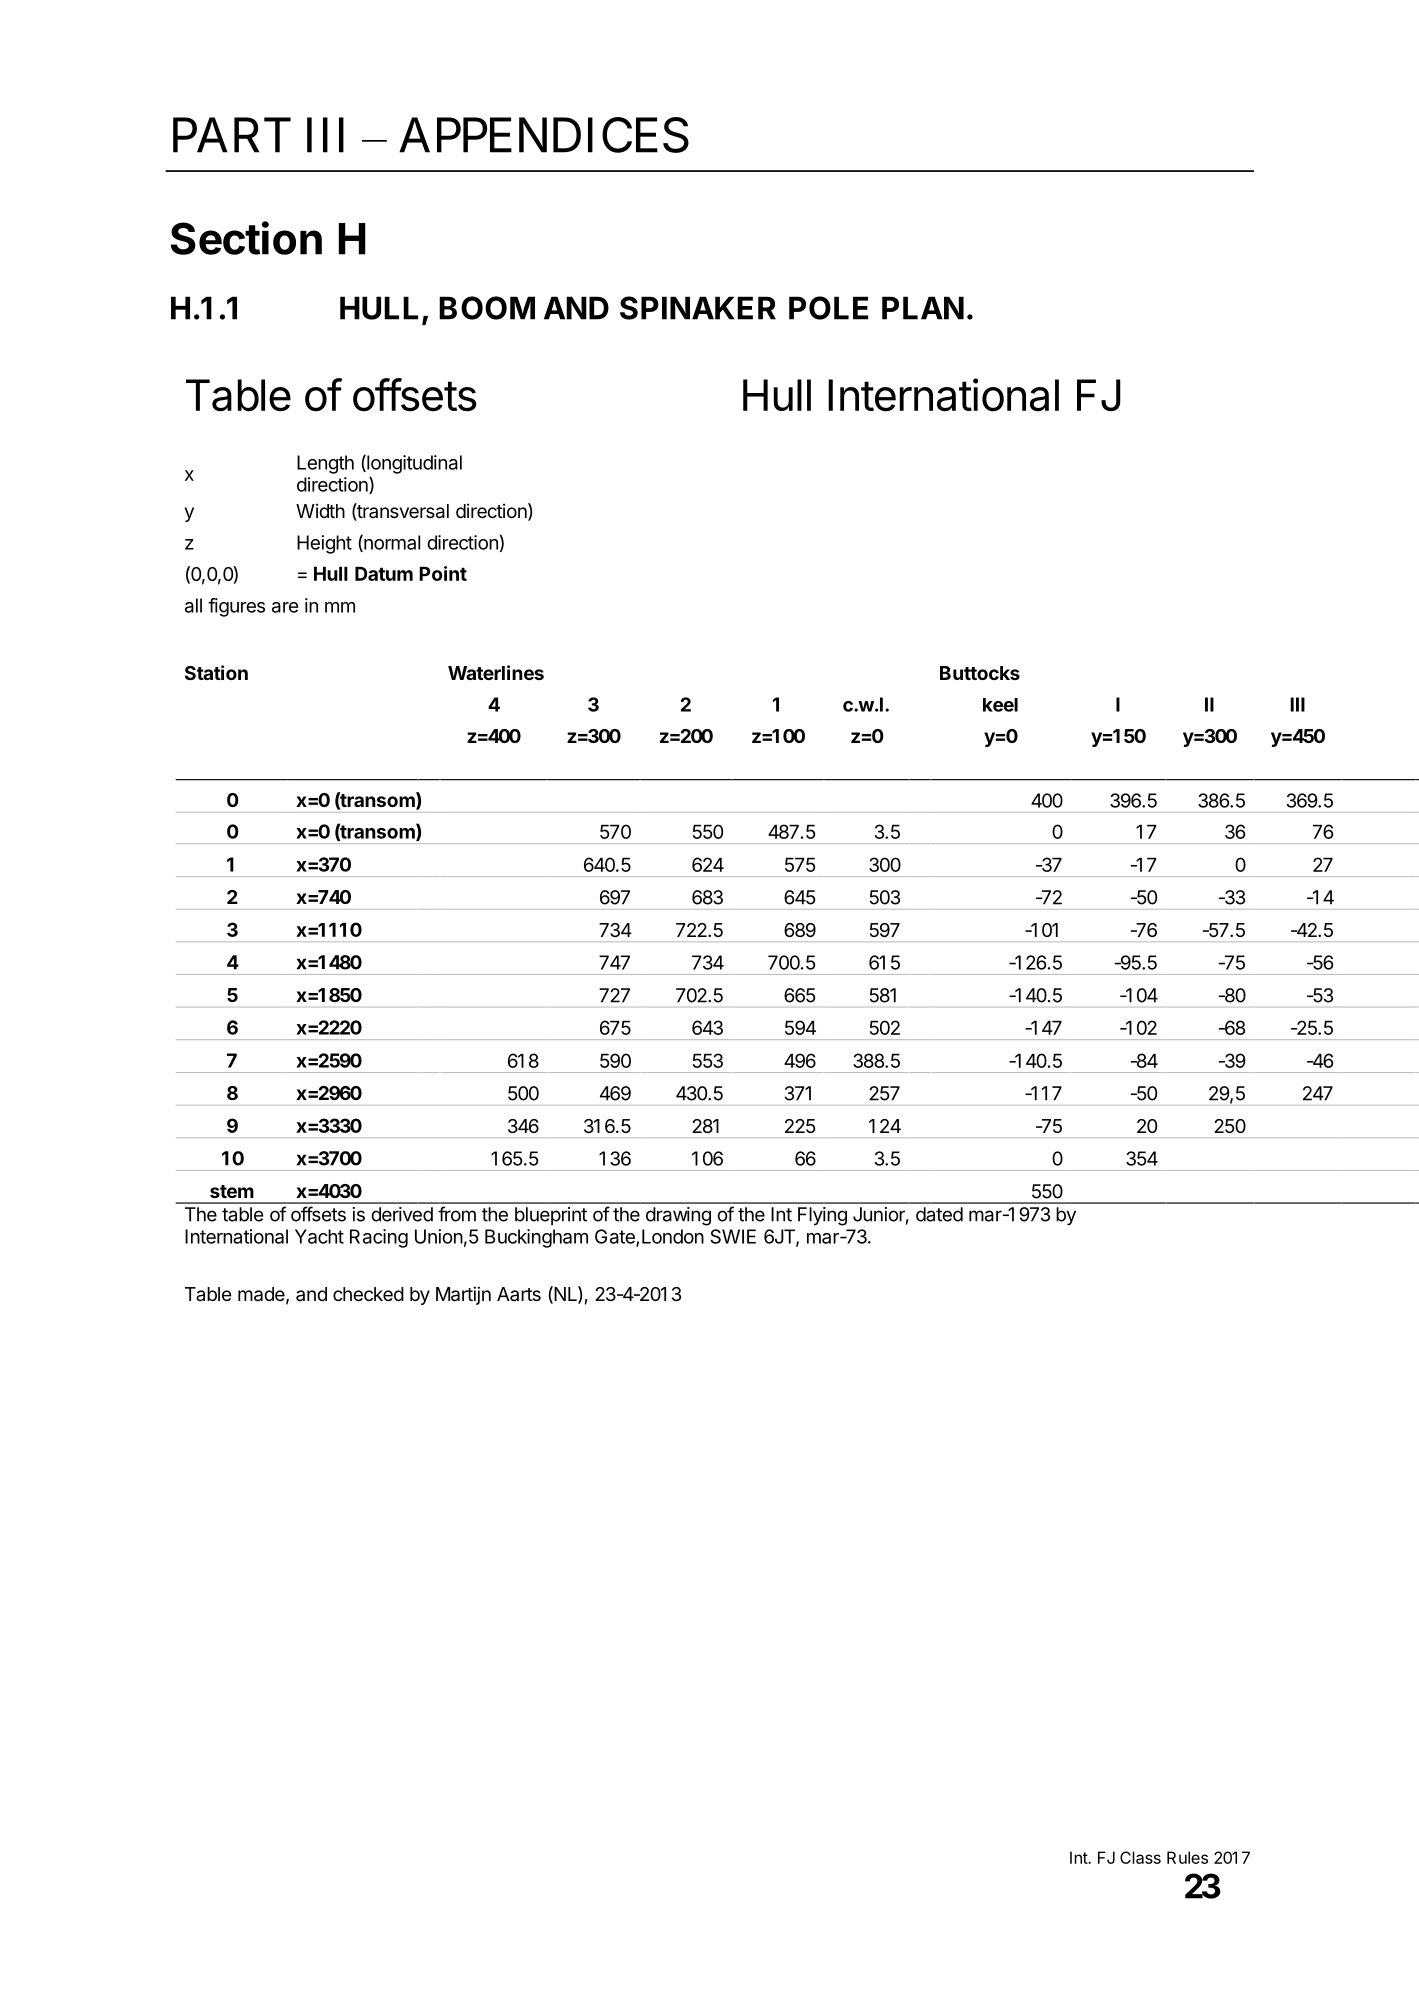  Describe the element at coordinates (1140, 1857) in the screenshot. I see `Class` at that location.
